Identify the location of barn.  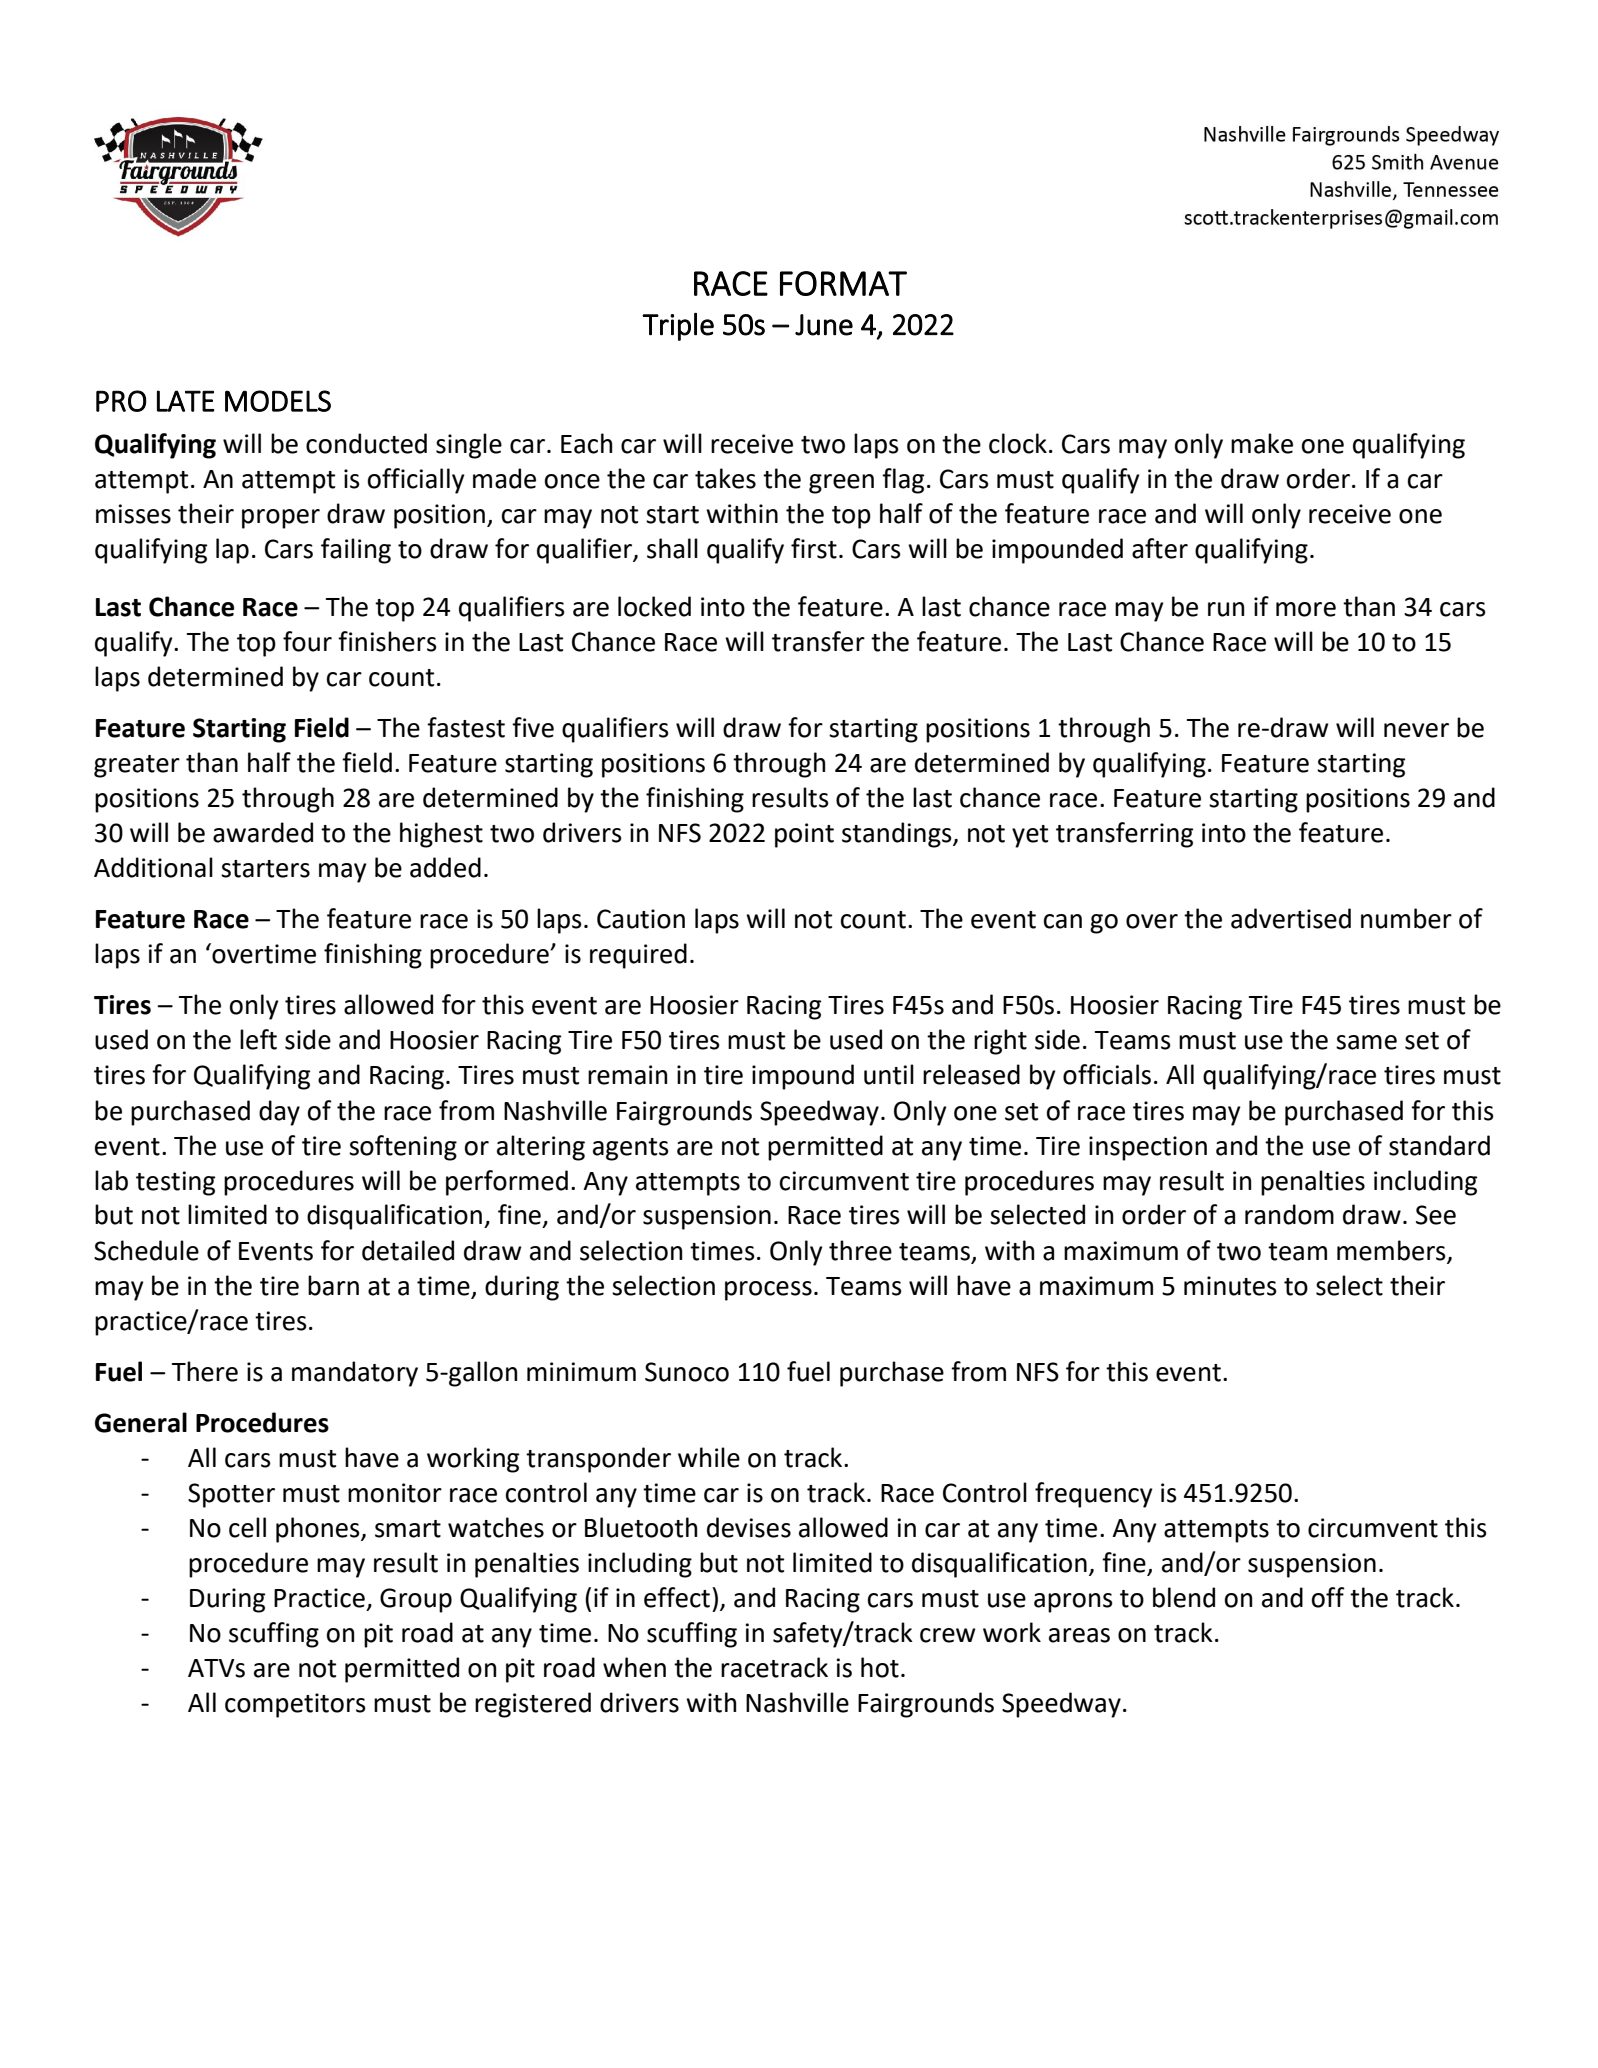
(333, 1285).
